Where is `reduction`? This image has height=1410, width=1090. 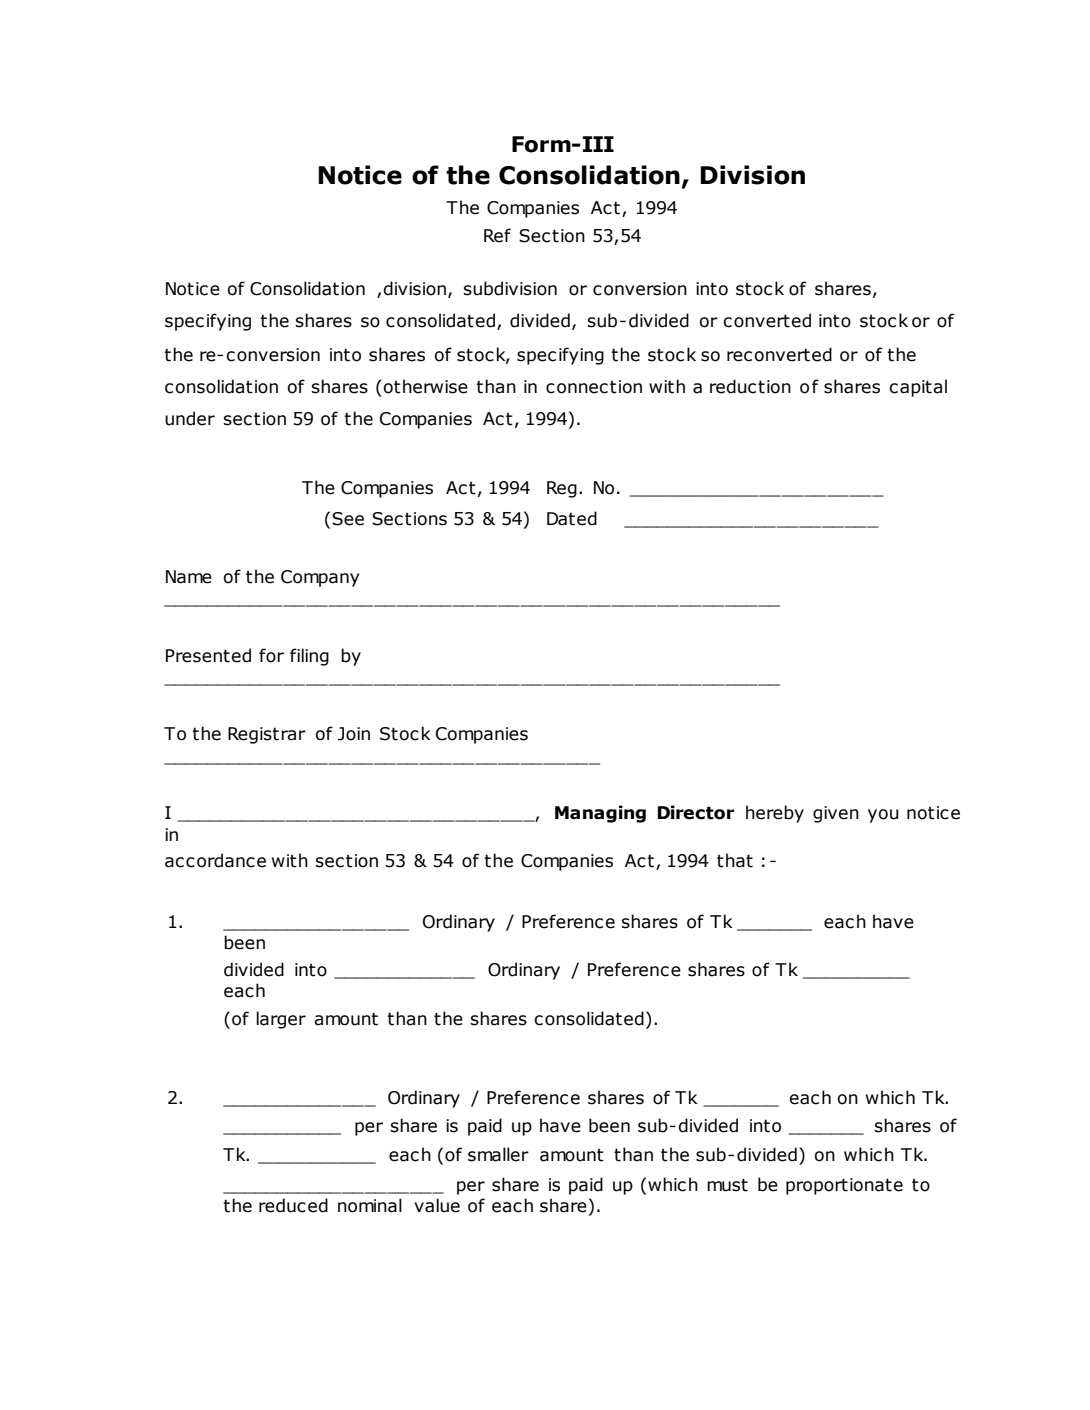 reduction is located at coordinates (750, 386).
